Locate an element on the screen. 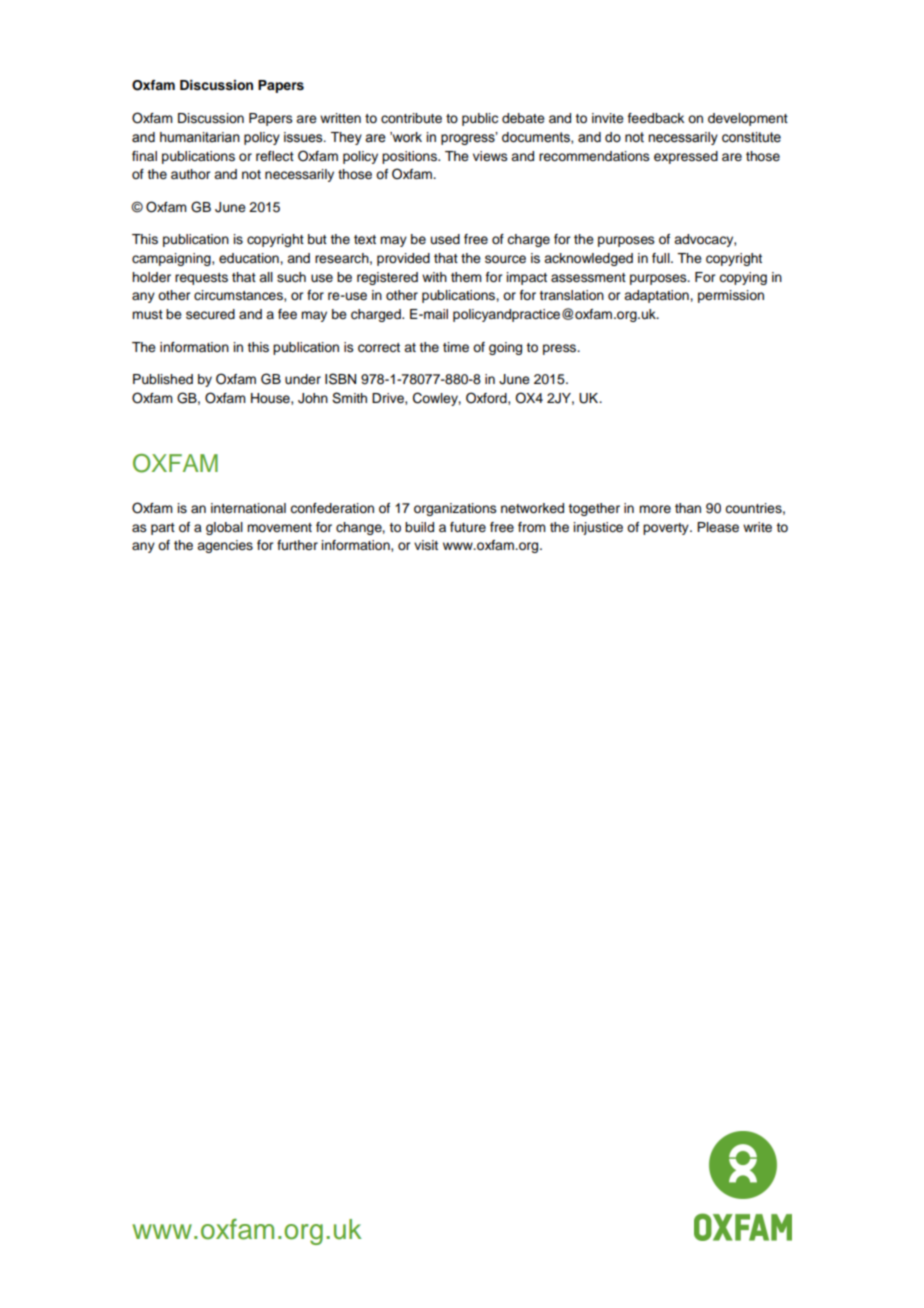 The height and width of the screenshot is (1308, 924). contribute is located at coordinates (411, 118).
